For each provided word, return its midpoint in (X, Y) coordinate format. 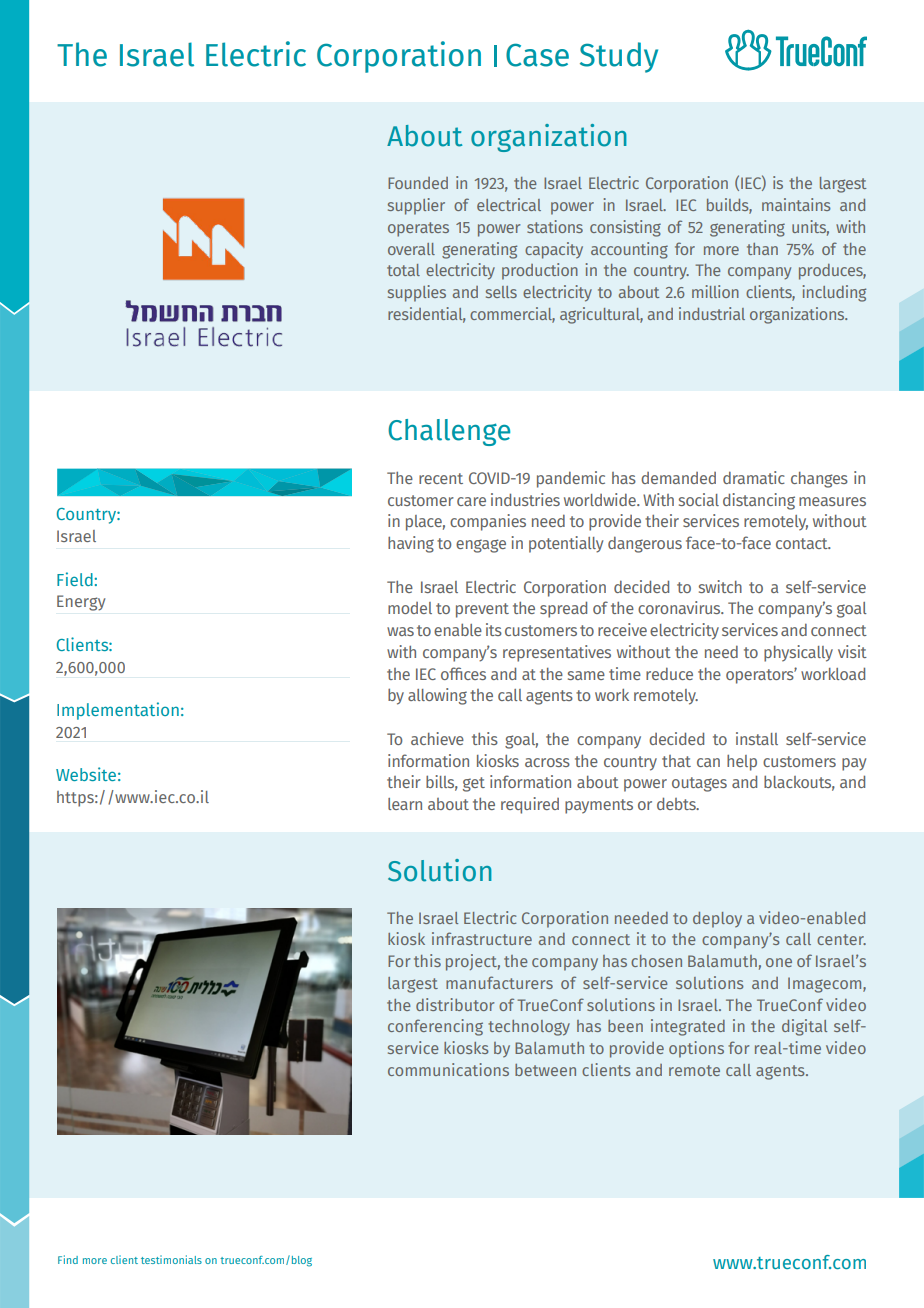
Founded (418, 183)
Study (619, 57)
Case (537, 55)
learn (405, 804)
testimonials (171, 1259)
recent (441, 478)
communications (448, 1069)
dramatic (754, 477)
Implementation (118, 711)
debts (677, 803)
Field (75, 579)
